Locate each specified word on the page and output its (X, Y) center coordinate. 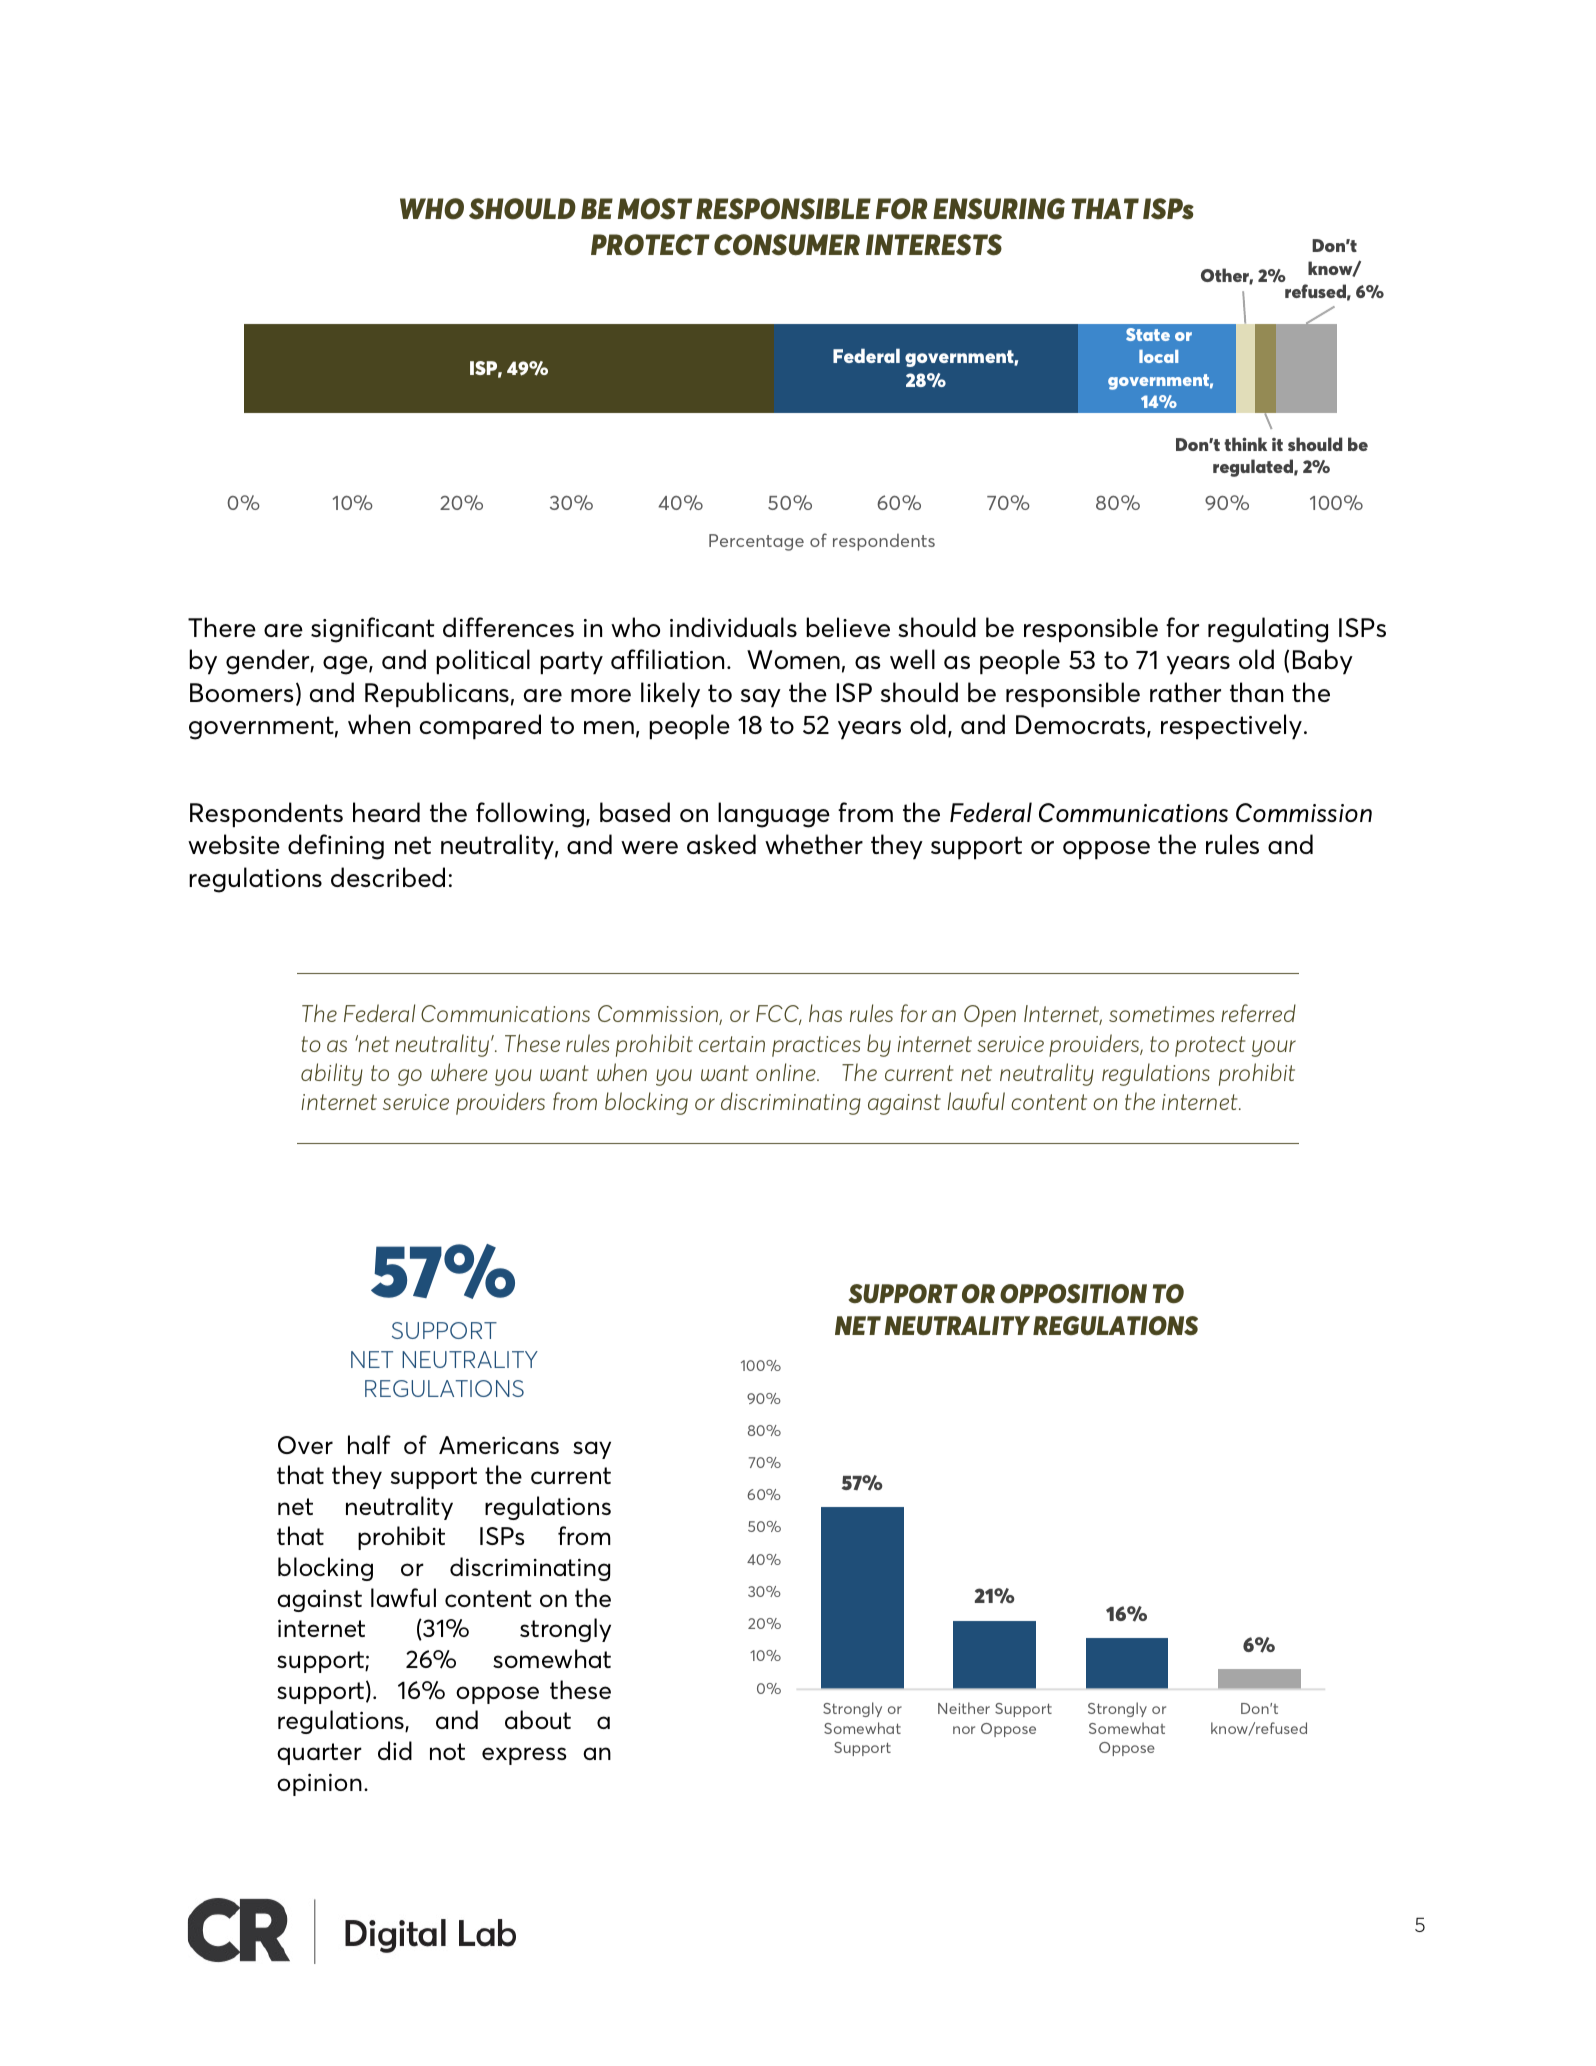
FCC (779, 1015)
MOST (655, 209)
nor (964, 1730)
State (1148, 334)
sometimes (1161, 1014)
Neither (964, 1708)
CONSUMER (787, 245)
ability (332, 1074)
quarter (319, 1754)
